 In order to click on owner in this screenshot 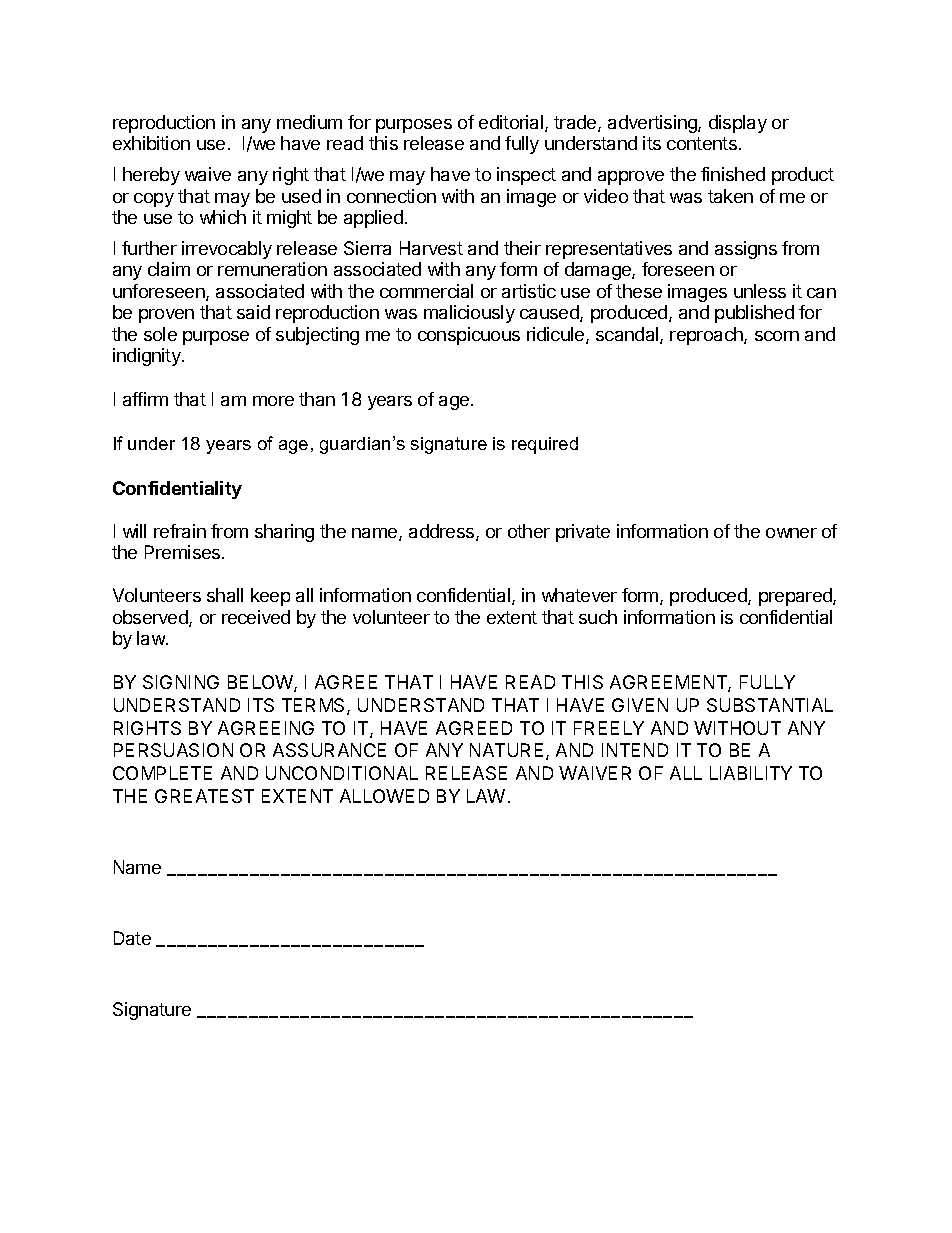, I will do `click(791, 533)`.
